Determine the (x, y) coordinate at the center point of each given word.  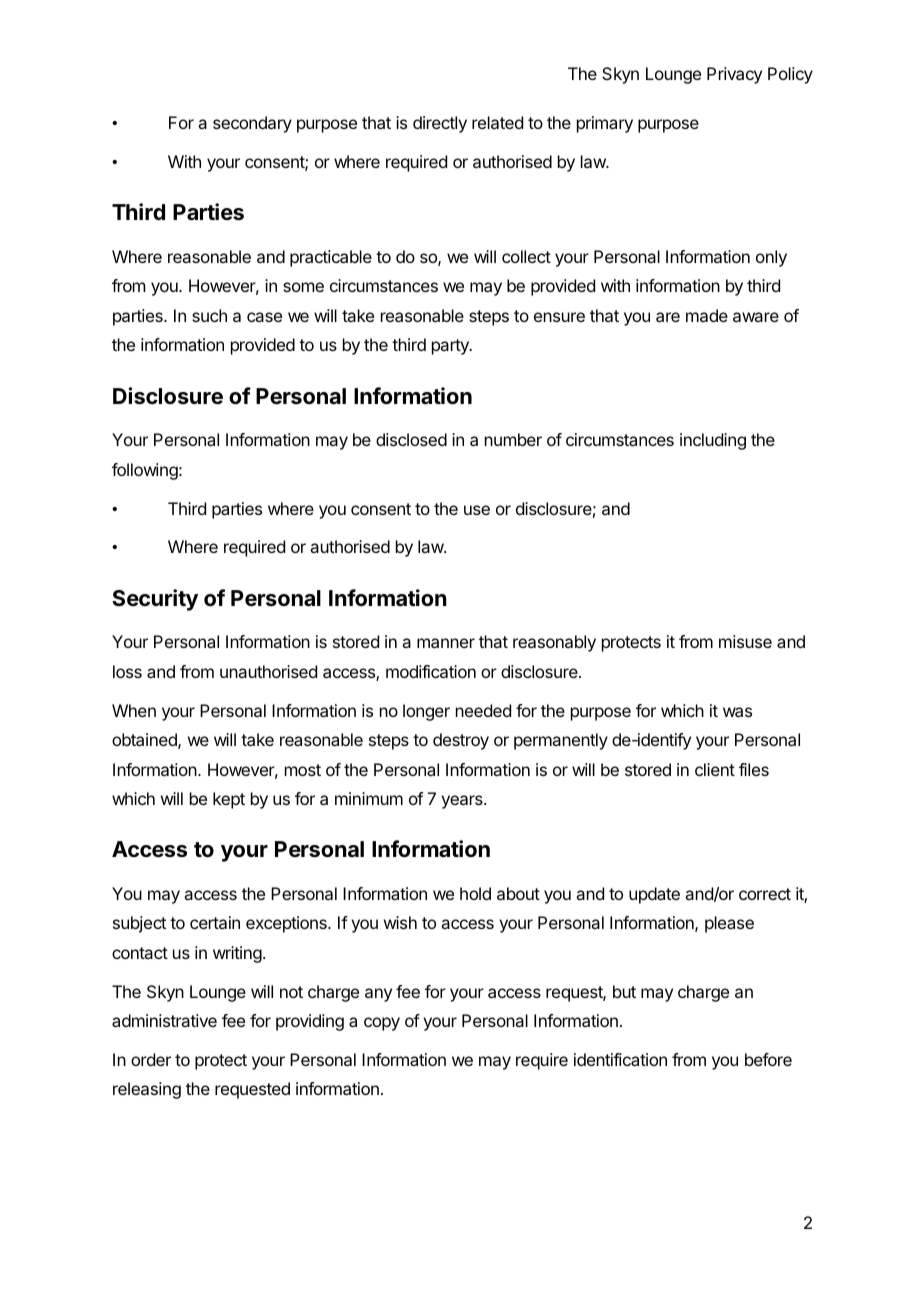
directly (440, 124)
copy (382, 1024)
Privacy (734, 75)
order (151, 1059)
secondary (252, 124)
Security (155, 600)
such (209, 315)
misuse (745, 641)
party (451, 347)
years (463, 802)
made (707, 315)
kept (229, 800)
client (715, 769)
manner (446, 643)
